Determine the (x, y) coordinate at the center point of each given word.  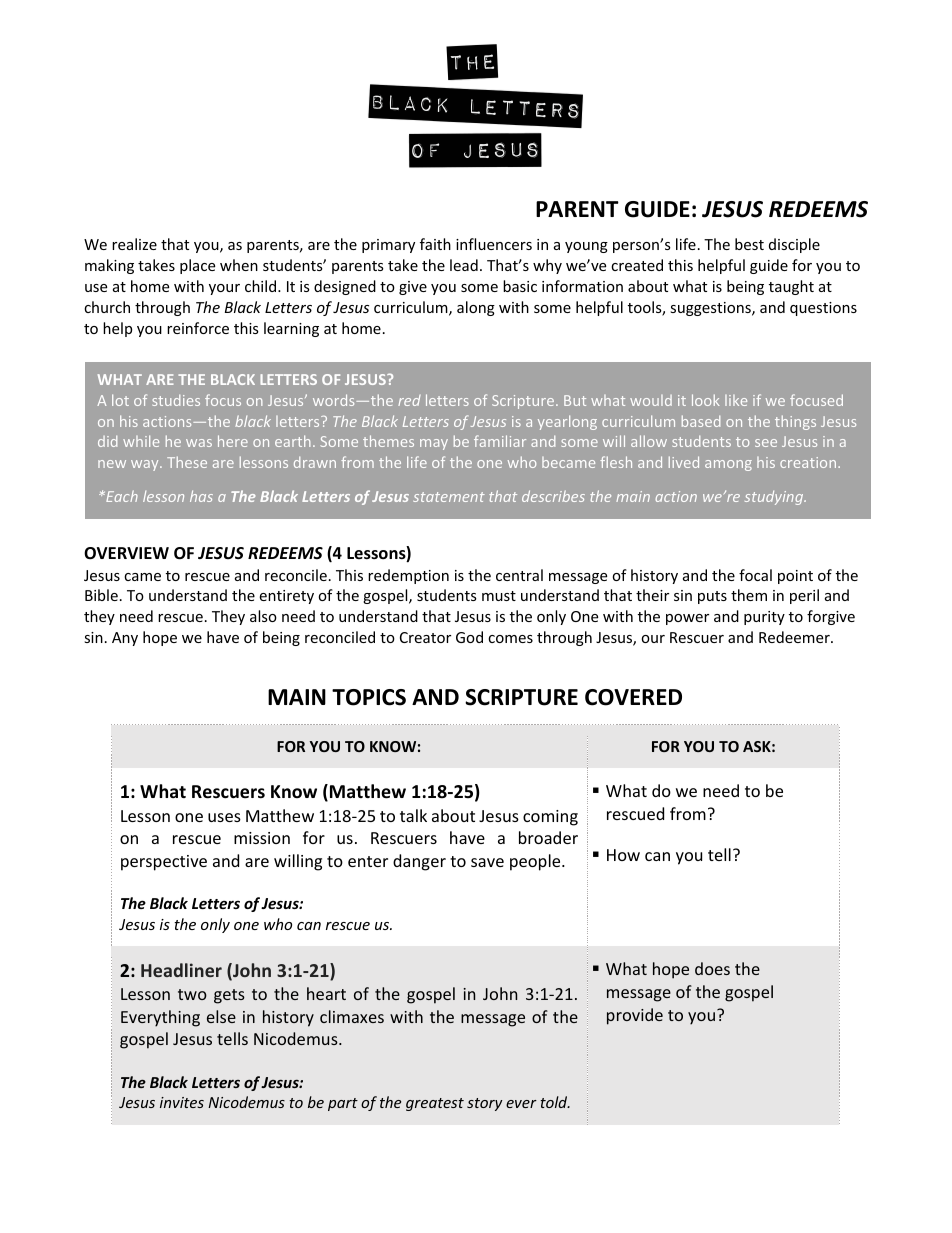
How (623, 855)
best (749, 244)
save (487, 862)
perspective (164, 863)
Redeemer (795, 637)
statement (449, 497)
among (728, 465)
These (187, 462)
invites (182, 1102)
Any (125, 639)
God (469, 637)
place (197, 266)
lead (464, 265)
